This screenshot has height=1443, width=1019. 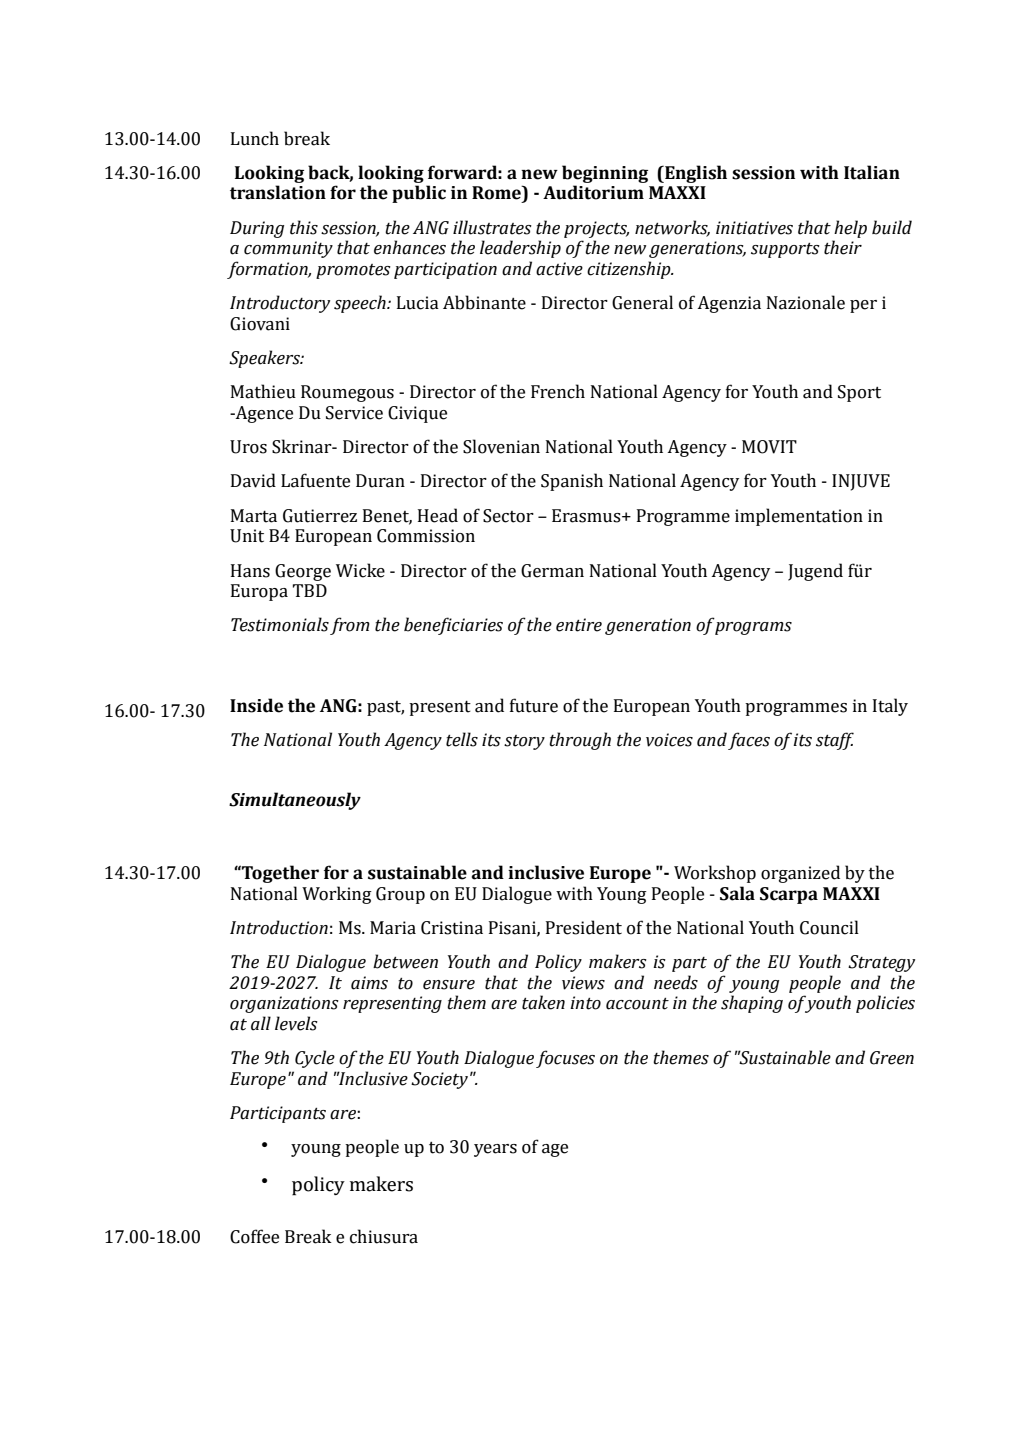 I want to click on Italian, so click(x=872, y=172).
